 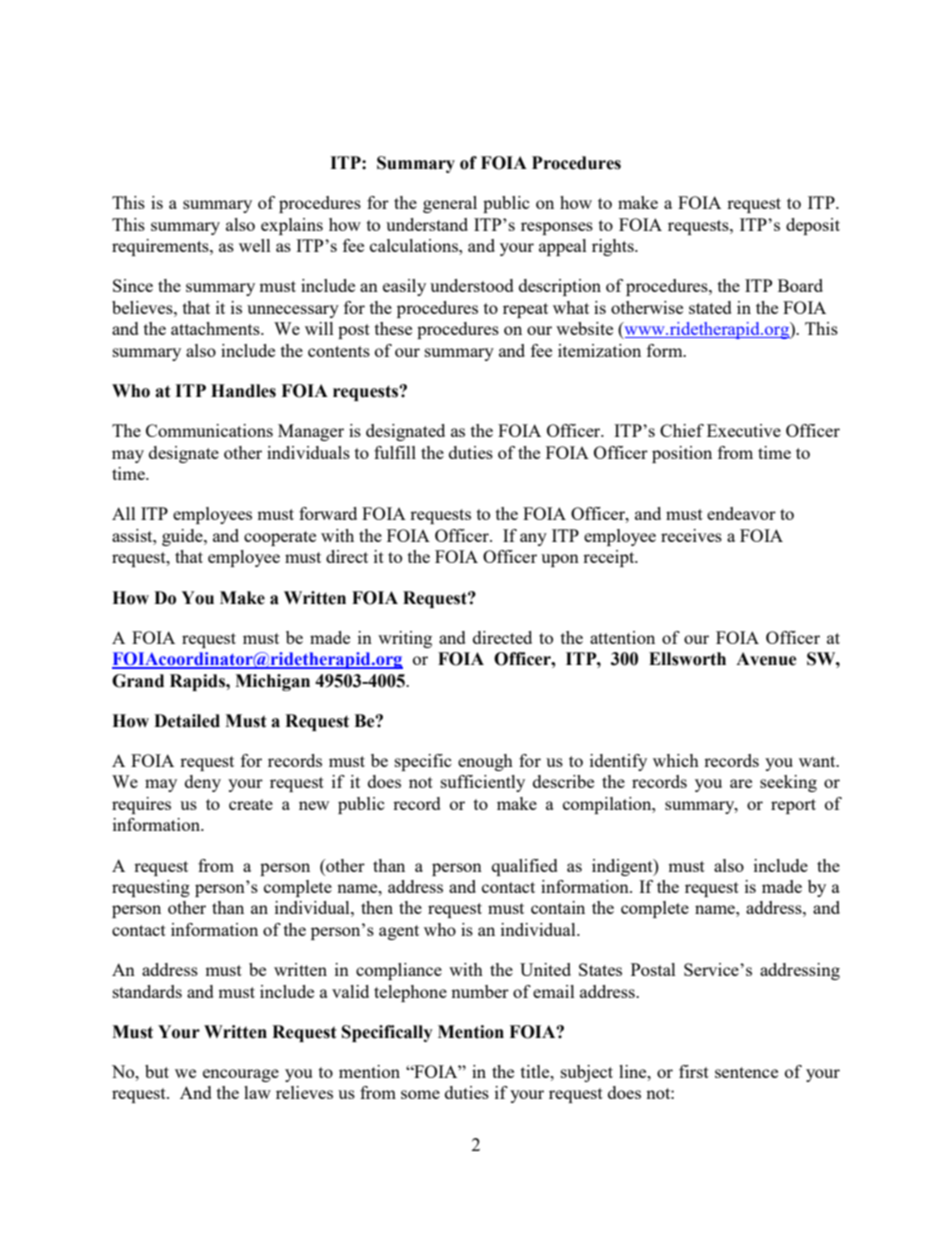 What do you see at coordinates (533, 539) in the screenshot?
I see `any` at bounding box center [533, 539].
